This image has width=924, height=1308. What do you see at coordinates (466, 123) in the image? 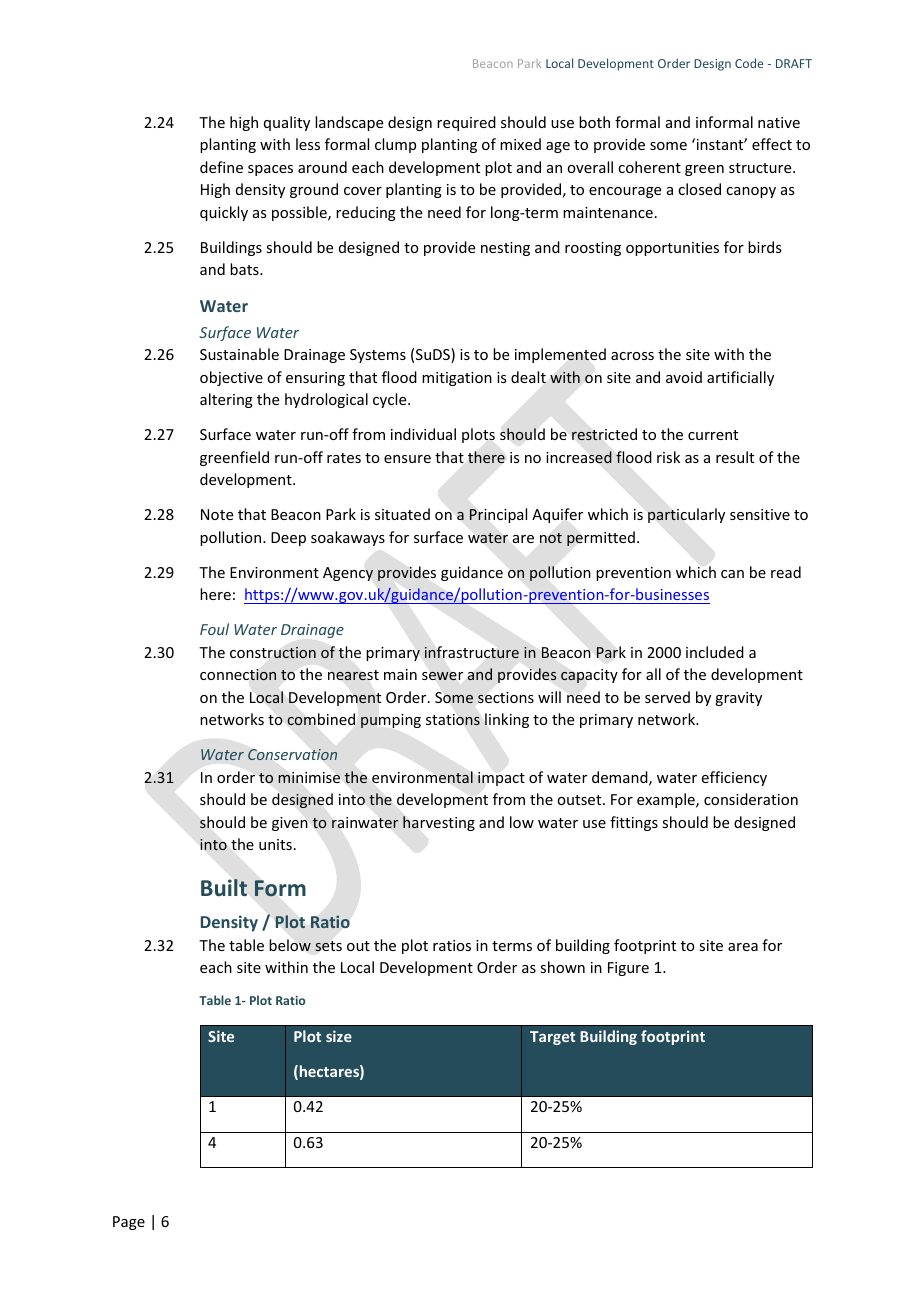
I see `required` at bounding box center [466, 123].
